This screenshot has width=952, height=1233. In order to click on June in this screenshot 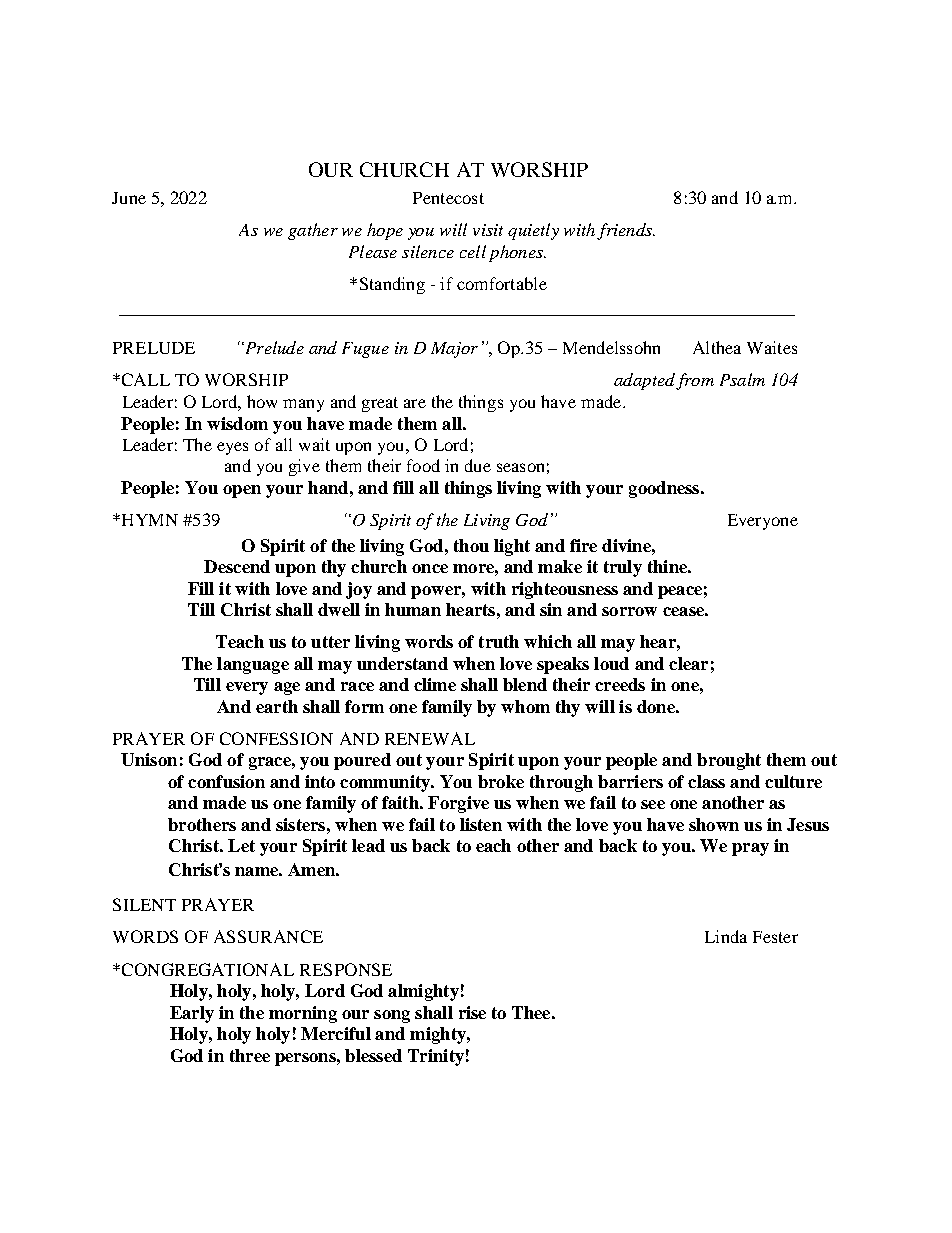, I will do `click(129, 198)`.
